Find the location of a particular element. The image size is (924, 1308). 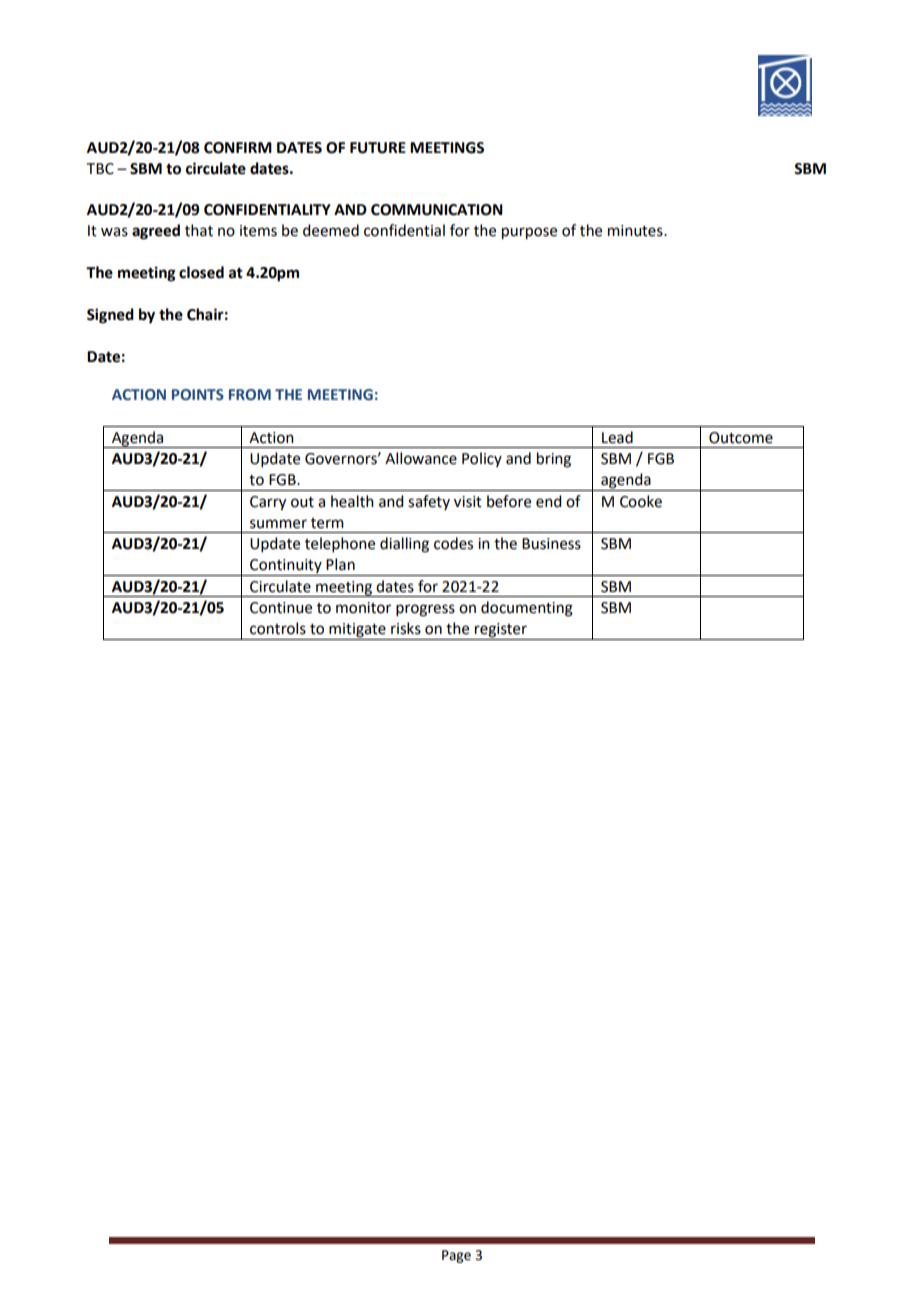

that is located at coordinates (199, 230).
